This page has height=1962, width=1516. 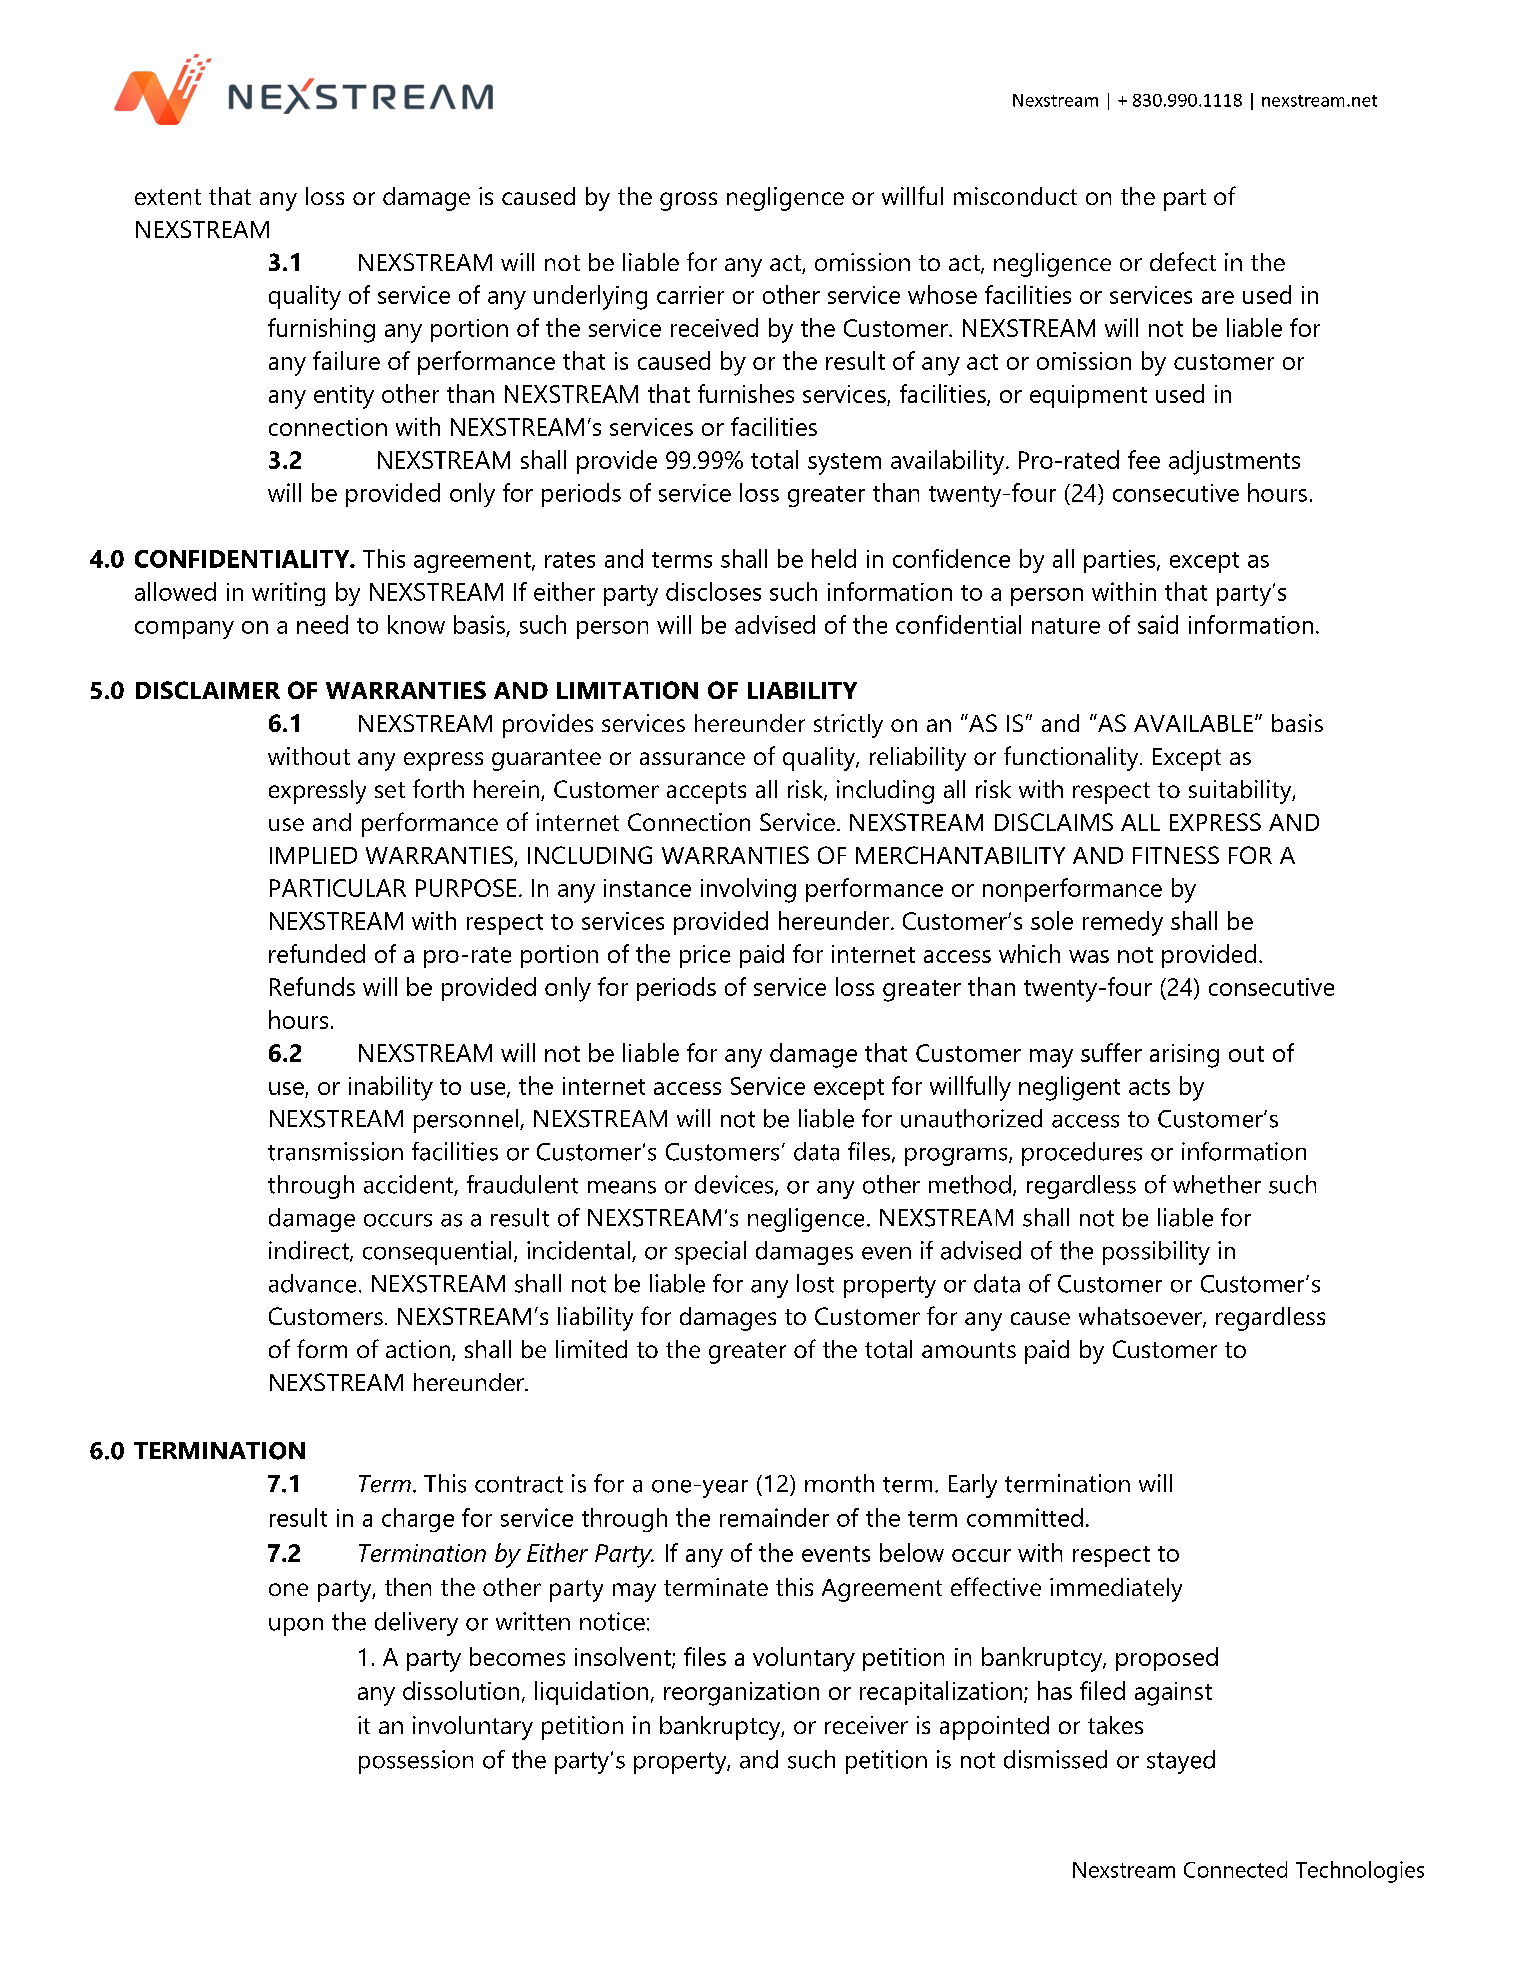 What do you see at coordinates (1141, 1317) in the page?
I see `whatsoever` at bounding box center [1141, 1317].
